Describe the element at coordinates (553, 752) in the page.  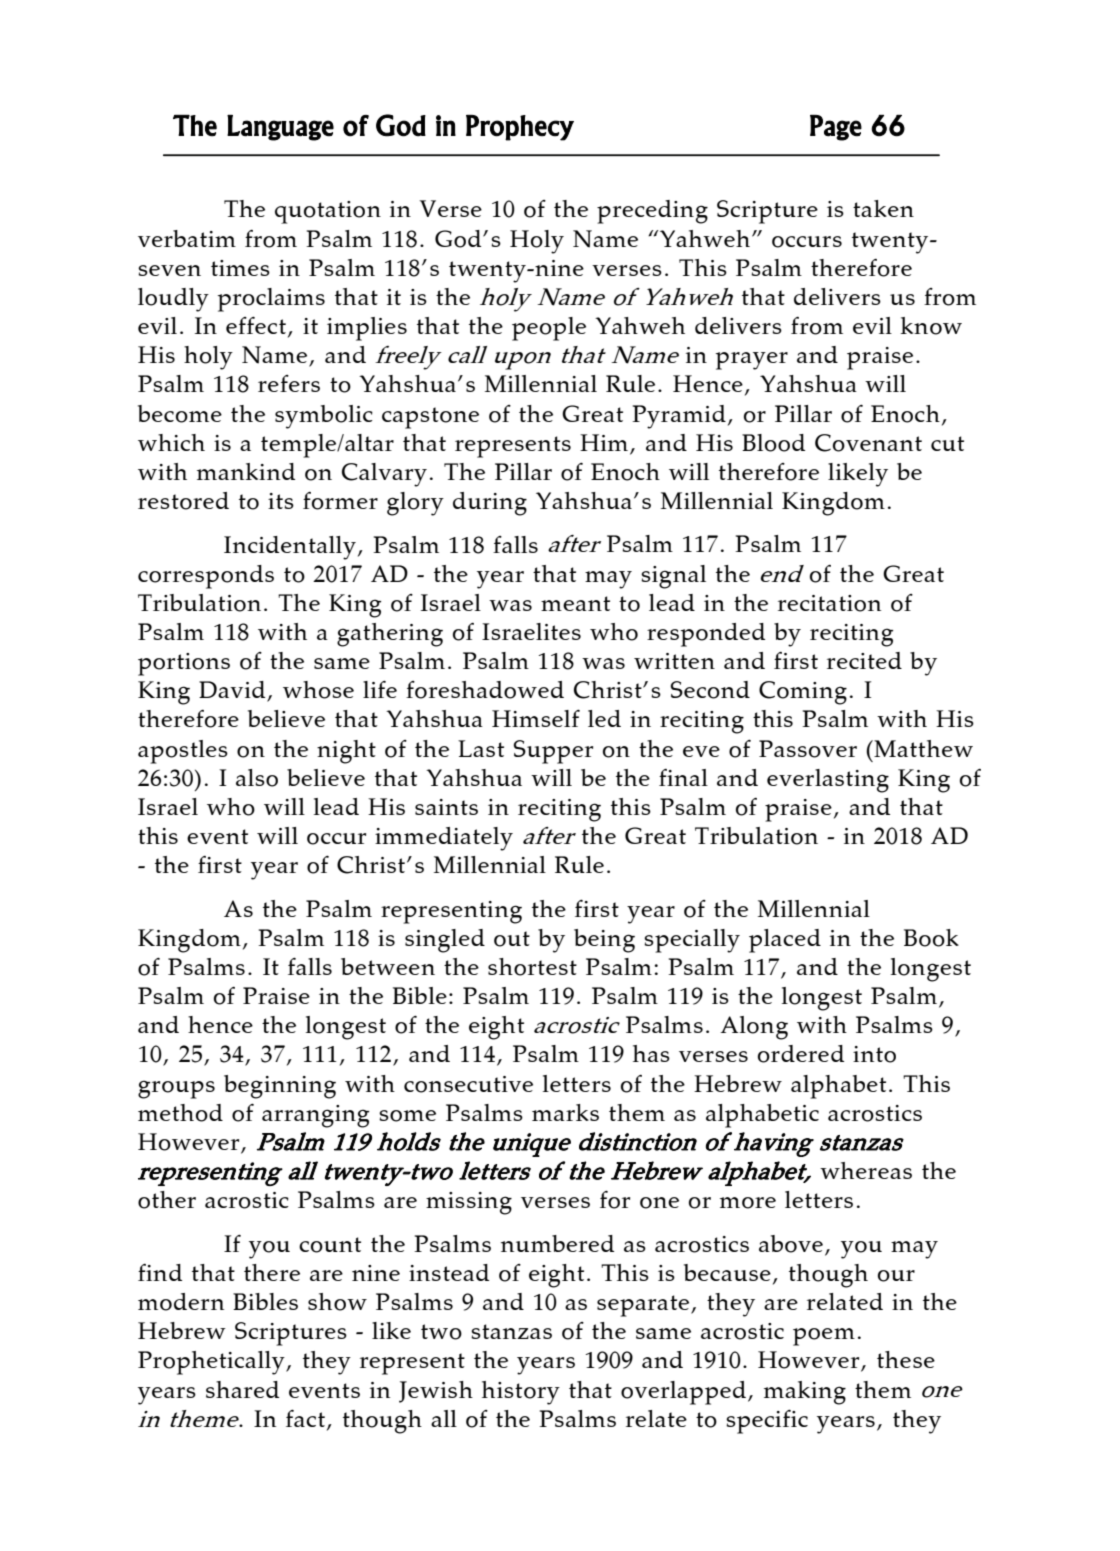
I see `Supper` at that location.
